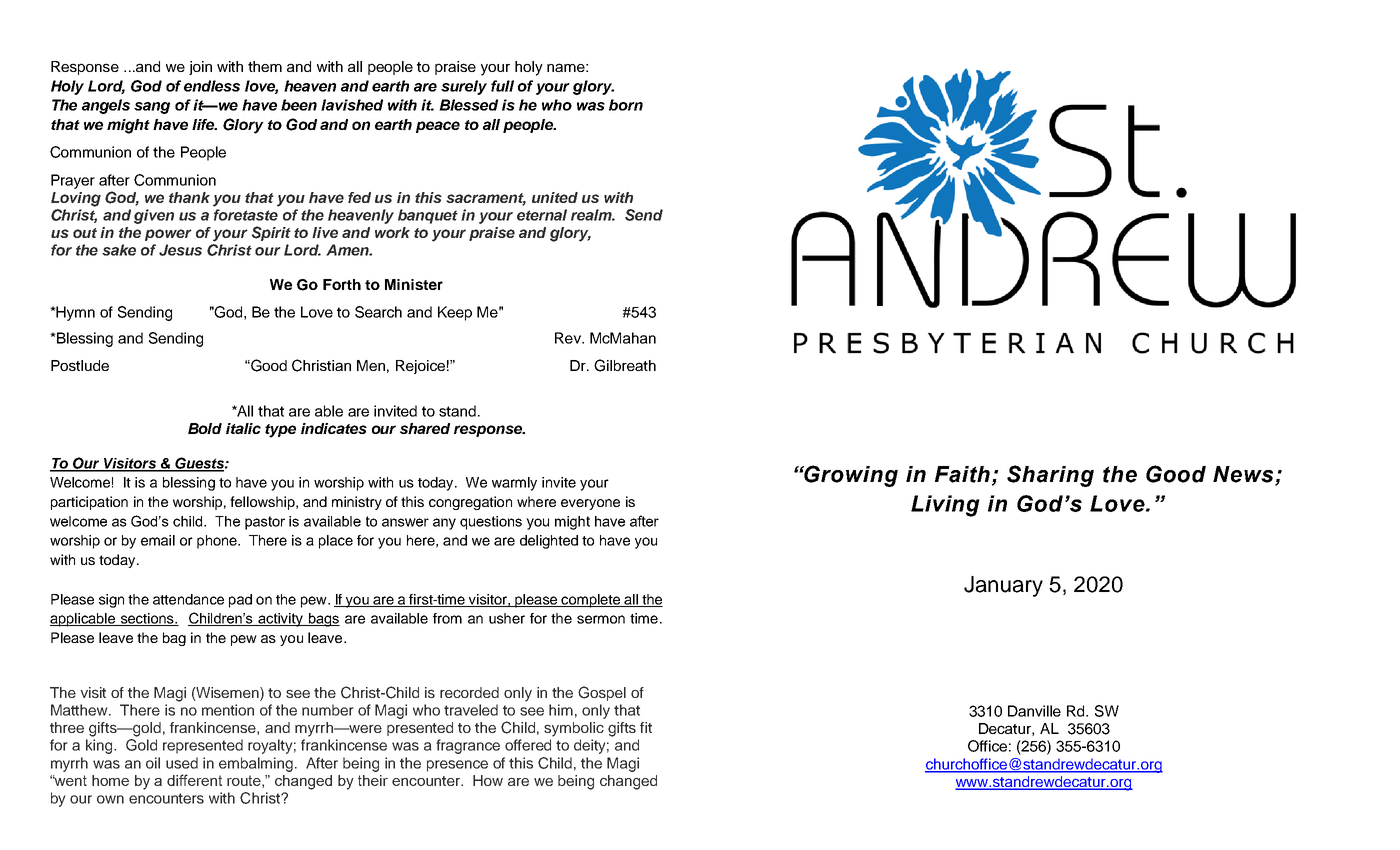  What do you see at coordinates (555, 197) in the screenshot?
I see `united` at bounding box center [555, 197].
